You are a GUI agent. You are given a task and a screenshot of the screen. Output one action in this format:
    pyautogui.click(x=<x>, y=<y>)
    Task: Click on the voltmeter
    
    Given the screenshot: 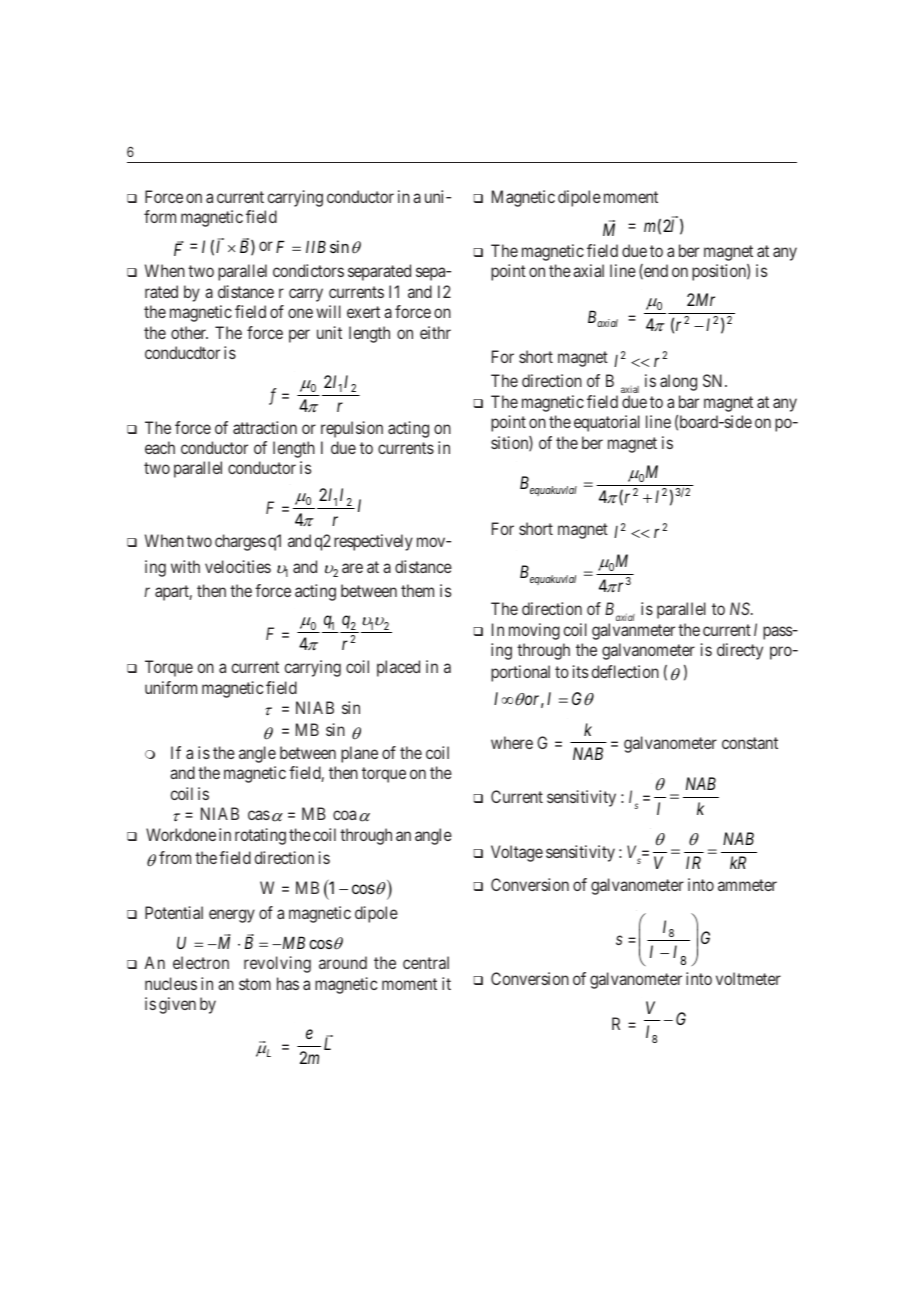 What is the action you would take?
    pyautogui.click(x=748, y=978)
